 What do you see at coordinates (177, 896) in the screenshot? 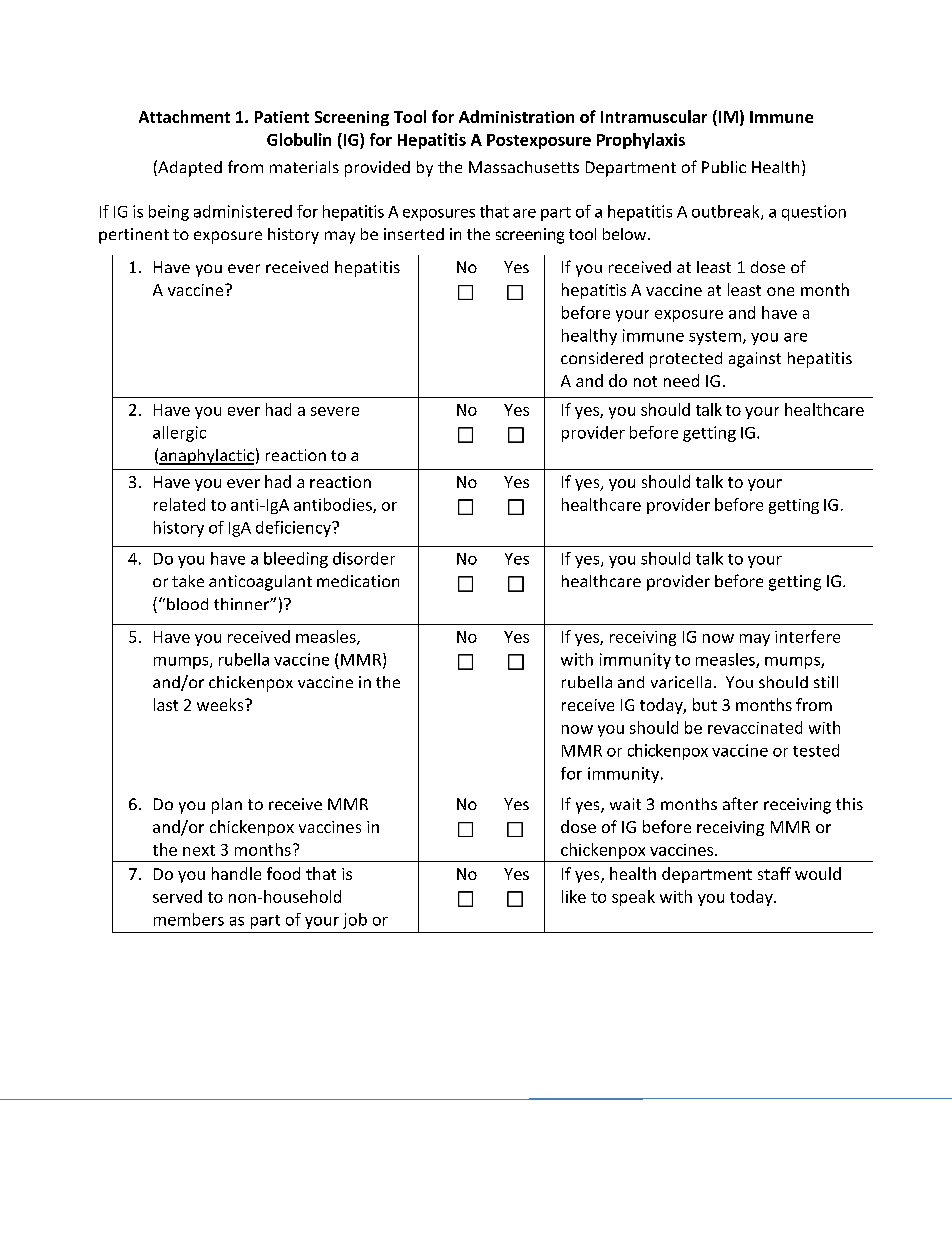
I see `served` at bounding box center [177, 896].
